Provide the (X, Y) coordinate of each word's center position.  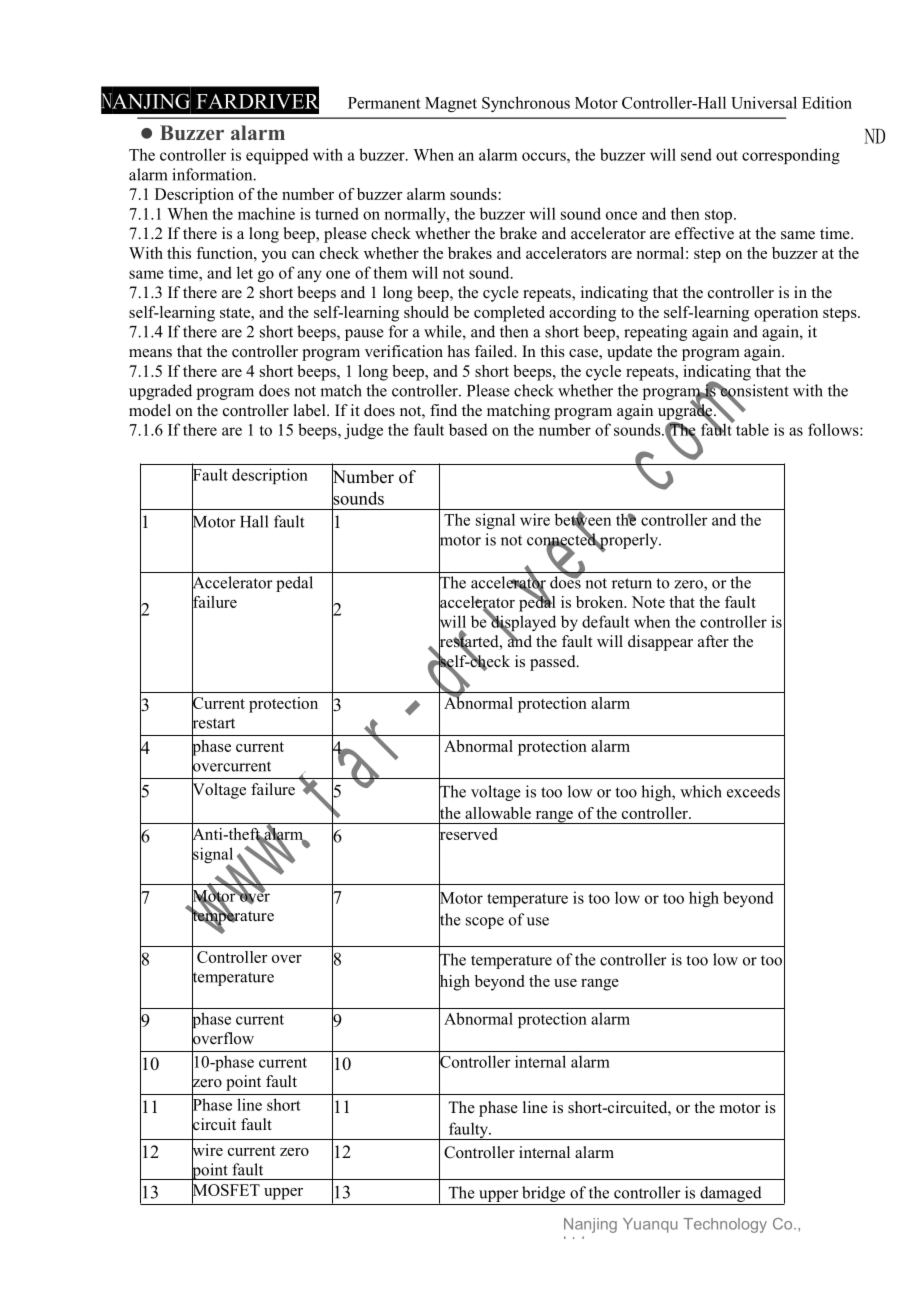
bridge (543, 1194)
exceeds (753, 791)
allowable (498, 813)
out (727, 155)
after (713, 641)
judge (363, 431)
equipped (277, 156)
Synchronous (526, 104)
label (311, 410)
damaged (731, 1194)
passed (554, 663)
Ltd (574, 1237)
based (468, 429)
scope (485, 923)
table (752, 429)
